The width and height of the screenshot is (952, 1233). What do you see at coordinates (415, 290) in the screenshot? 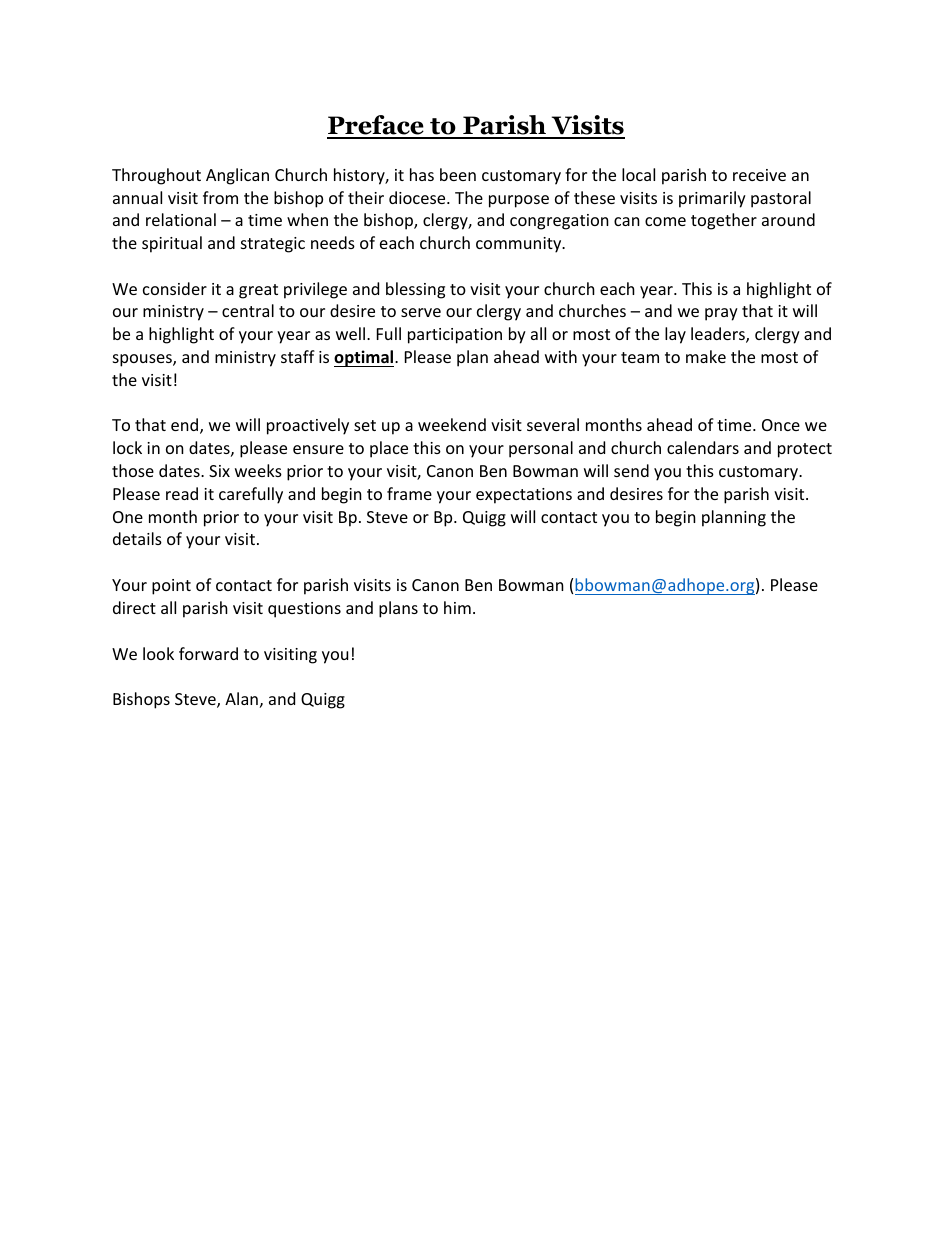
I see `blessing` at bounding box center [415, 290].
